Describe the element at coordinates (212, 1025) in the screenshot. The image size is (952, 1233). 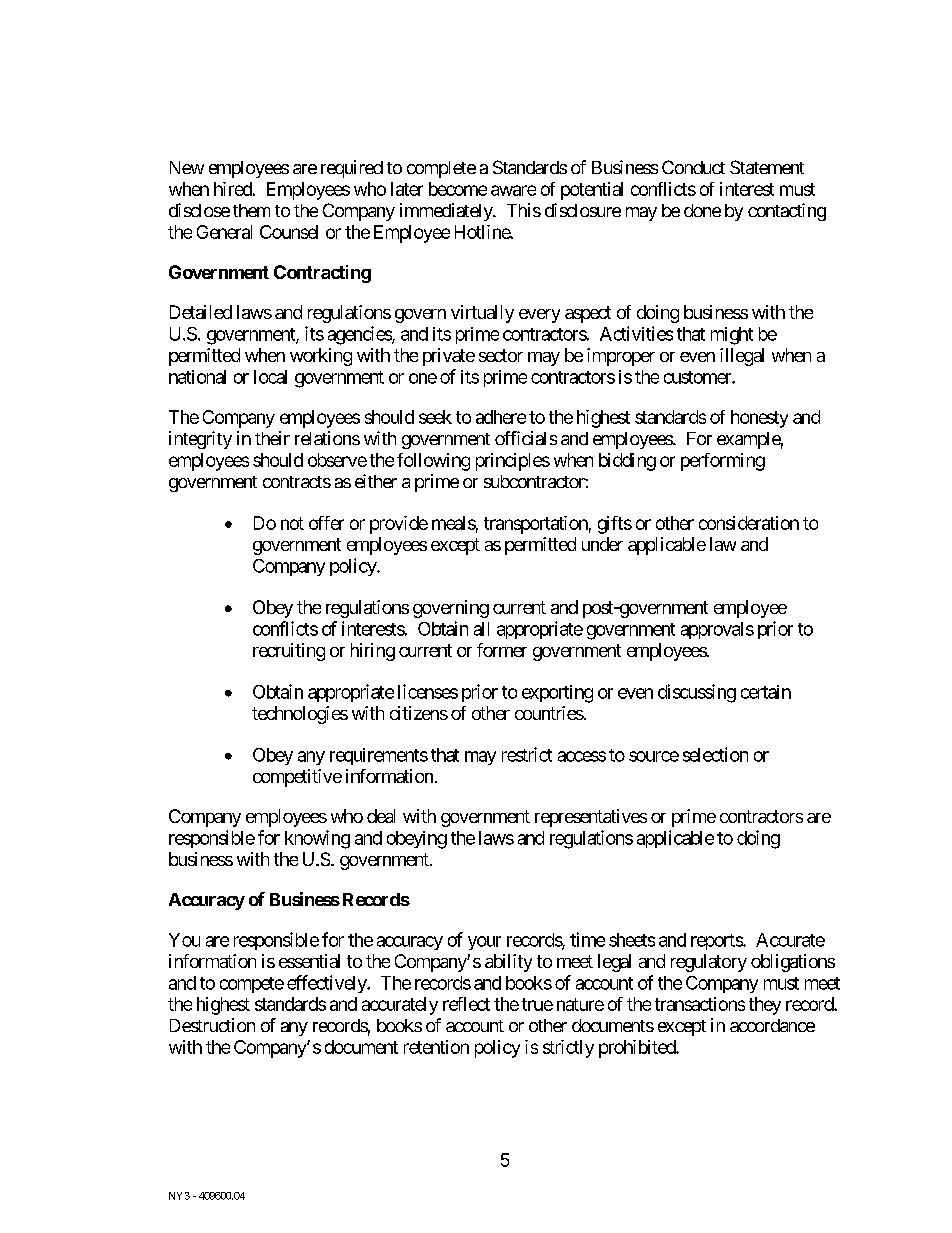
I see `Destruction` at that location.
